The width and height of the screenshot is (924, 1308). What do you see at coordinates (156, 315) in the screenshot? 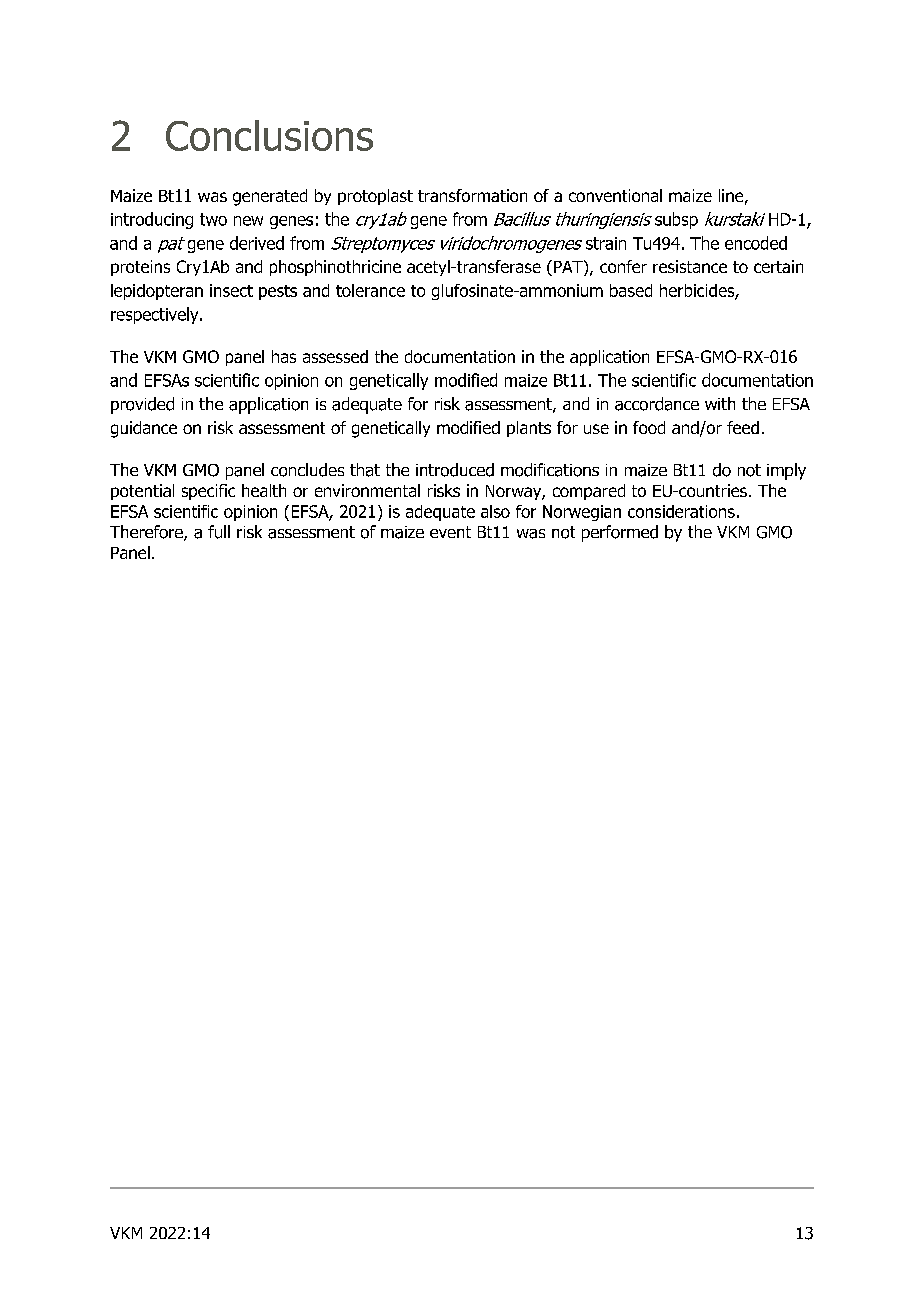
I see `respectively` at bounding box center [156, 315].
